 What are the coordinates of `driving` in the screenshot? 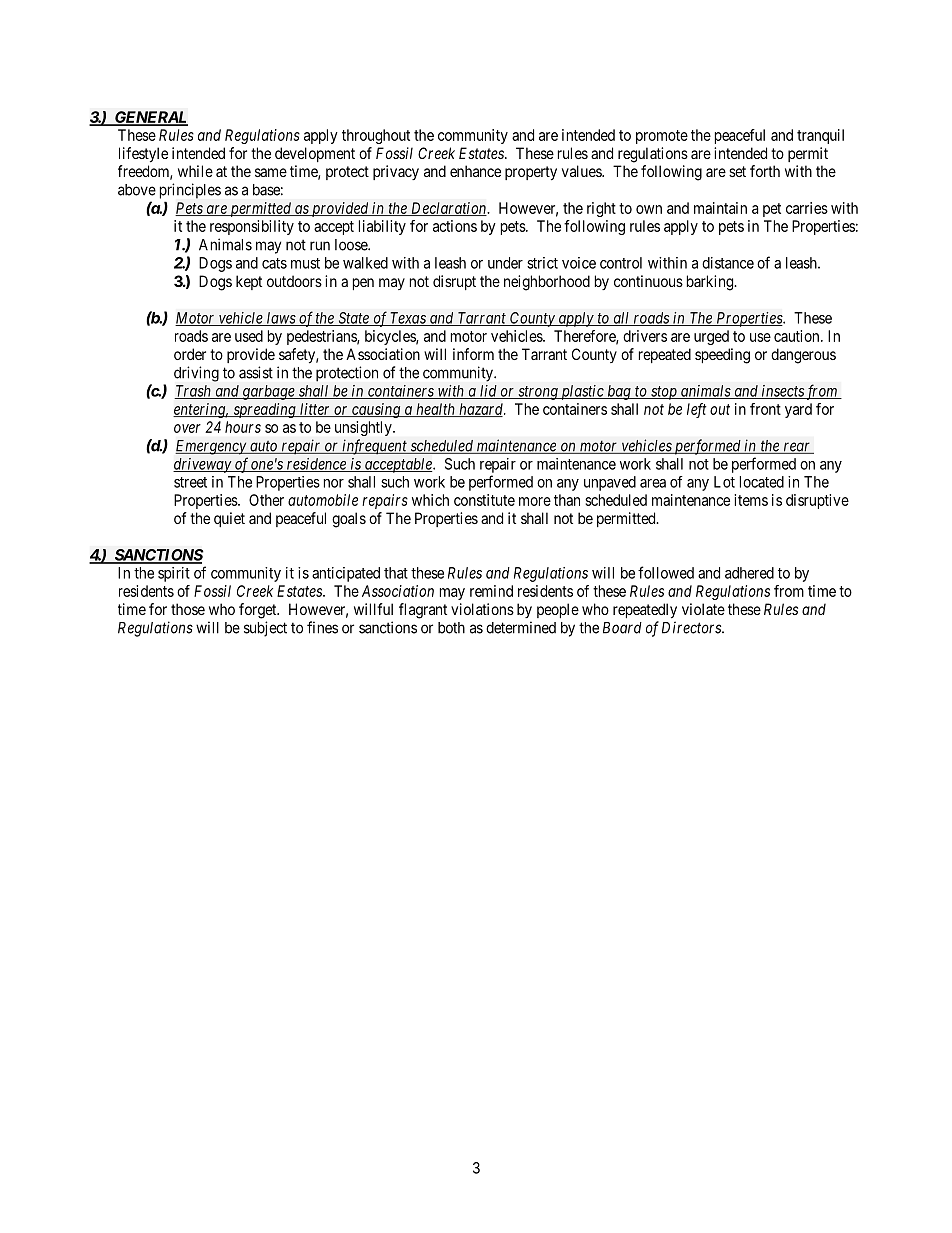 It's located at (196, 374).
